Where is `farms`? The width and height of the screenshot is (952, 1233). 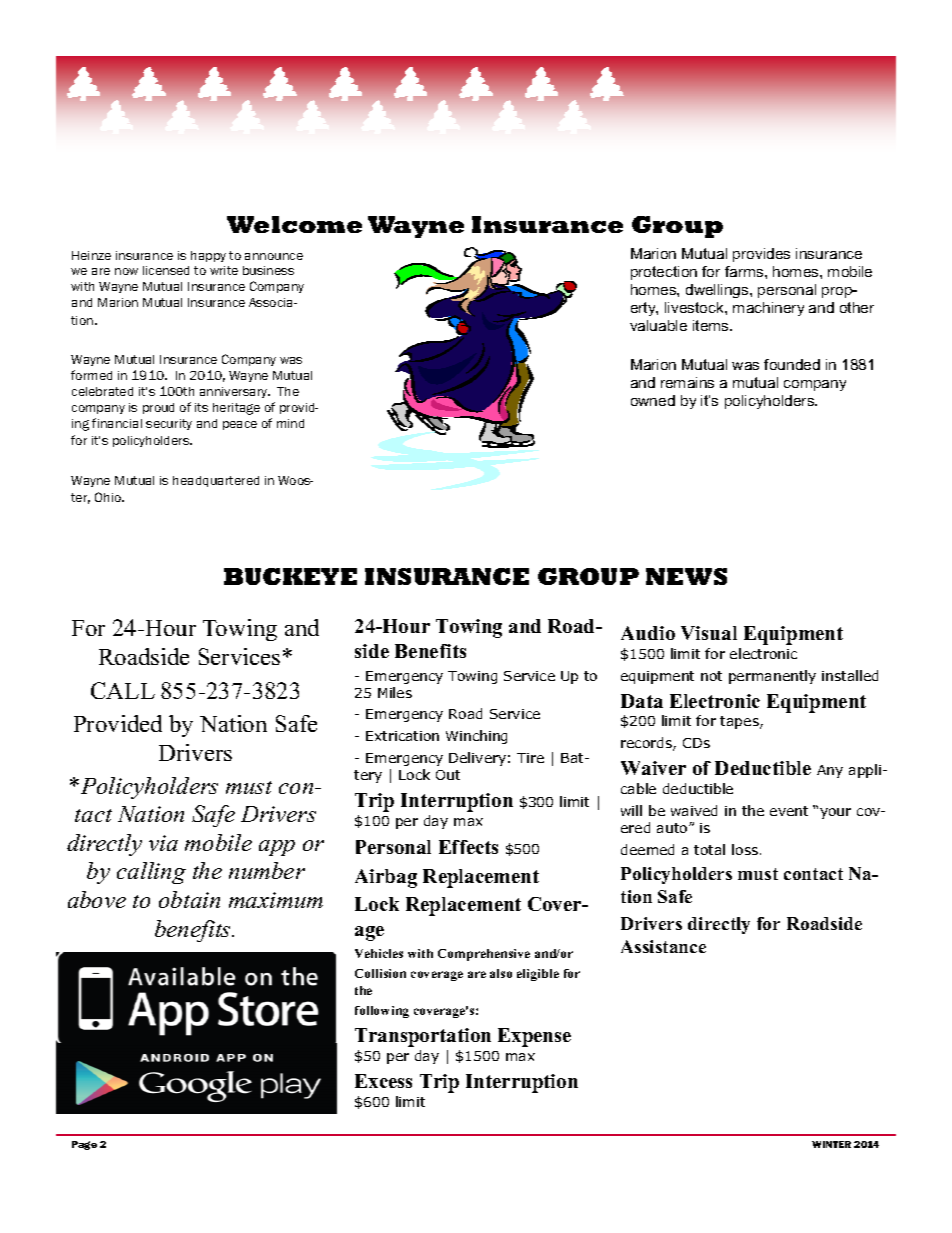
farms is located at coordinates (745, 271).
